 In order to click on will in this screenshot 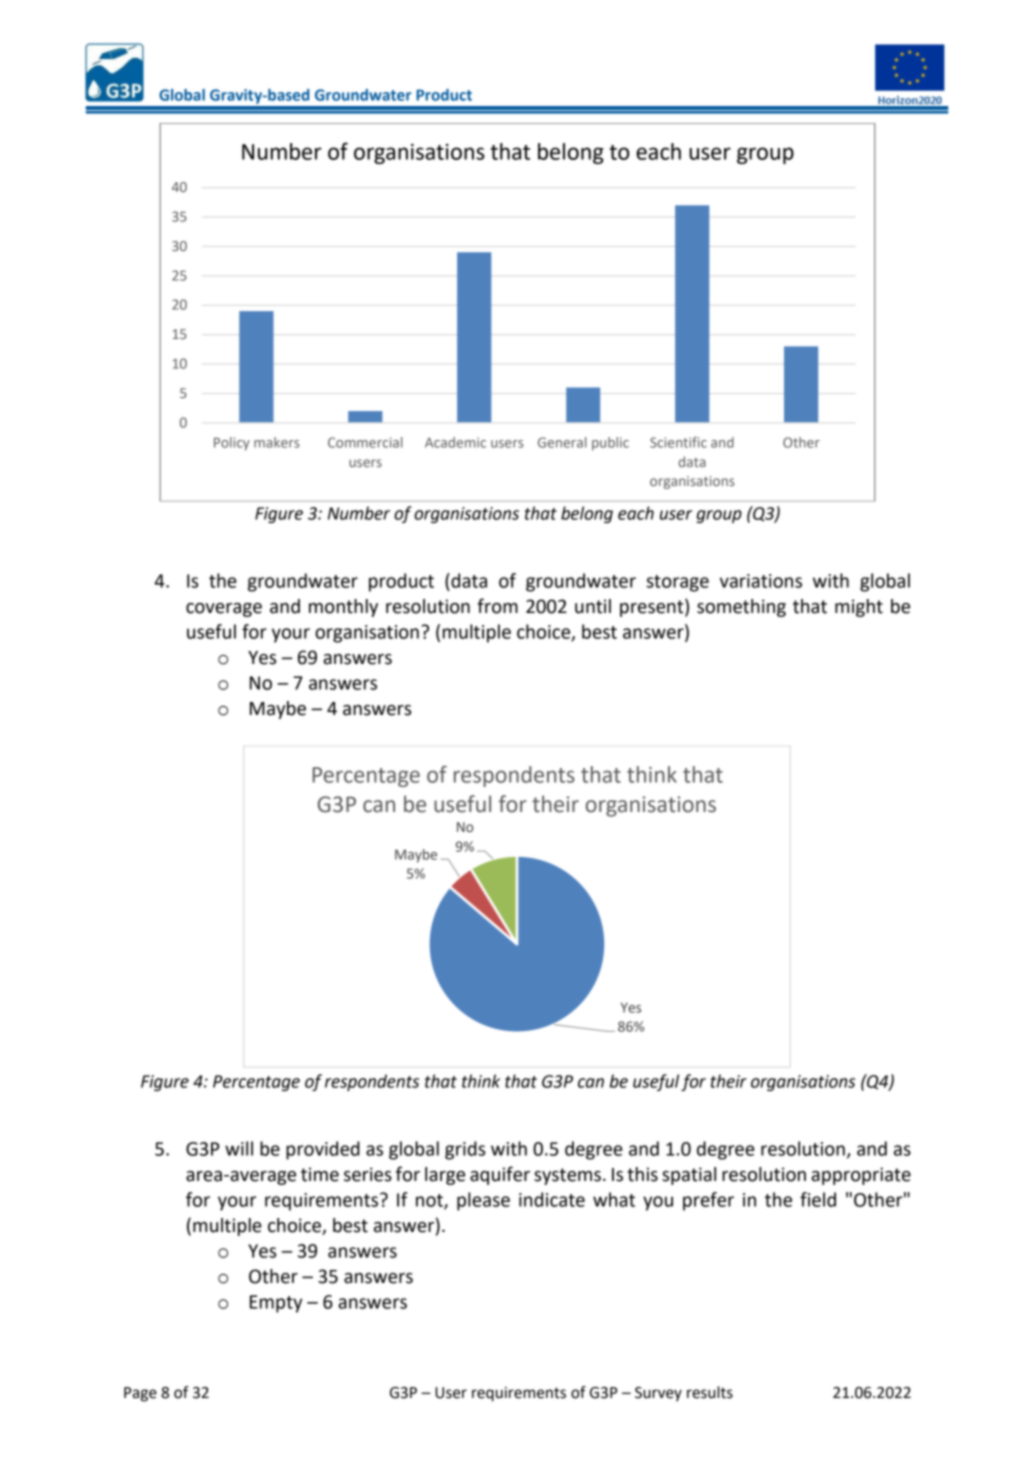, I will do `click(239, 1148)`.
